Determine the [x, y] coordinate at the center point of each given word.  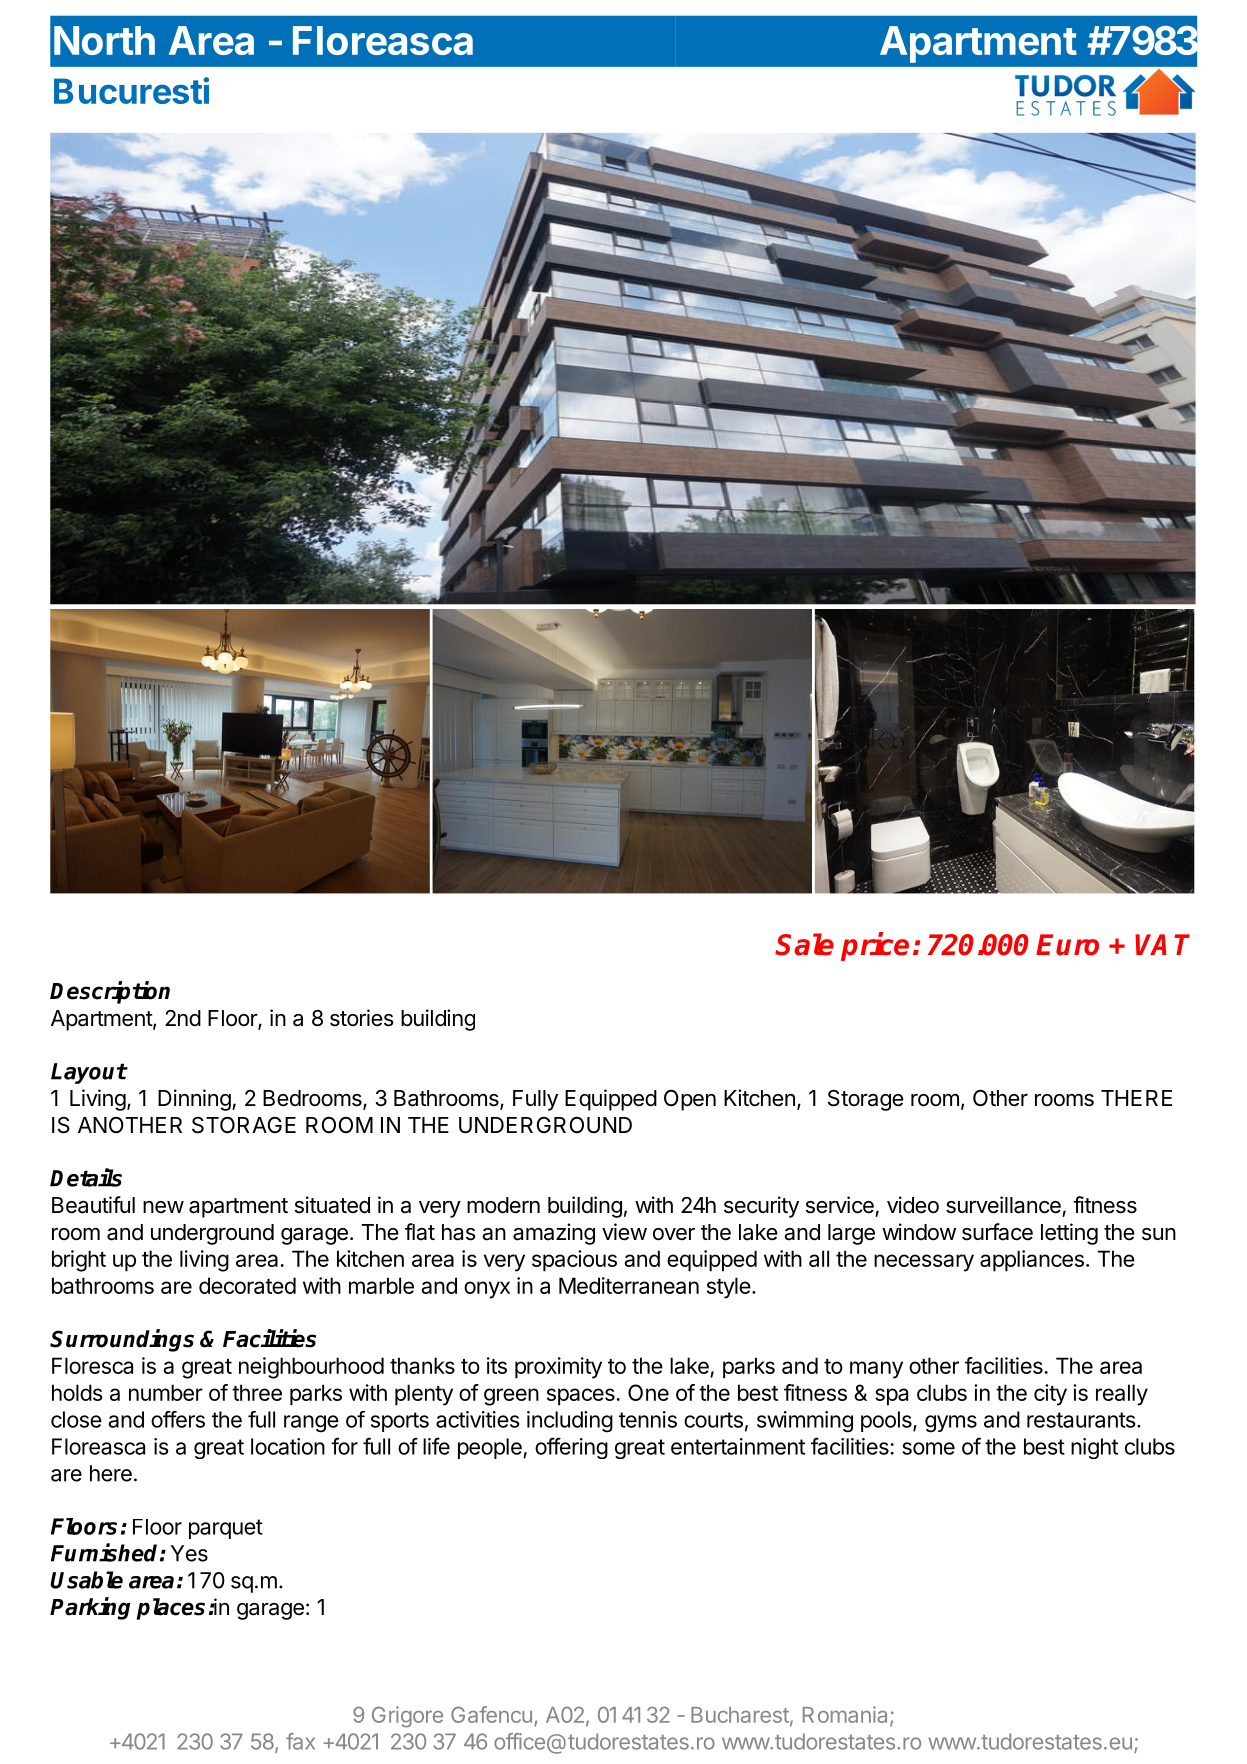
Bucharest [741, 1716]
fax [300, 1741]
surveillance [1003, 1205]
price [875, 946]
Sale [804, 944]
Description [110, 992]
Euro [1067, 945]
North [104, 40]
